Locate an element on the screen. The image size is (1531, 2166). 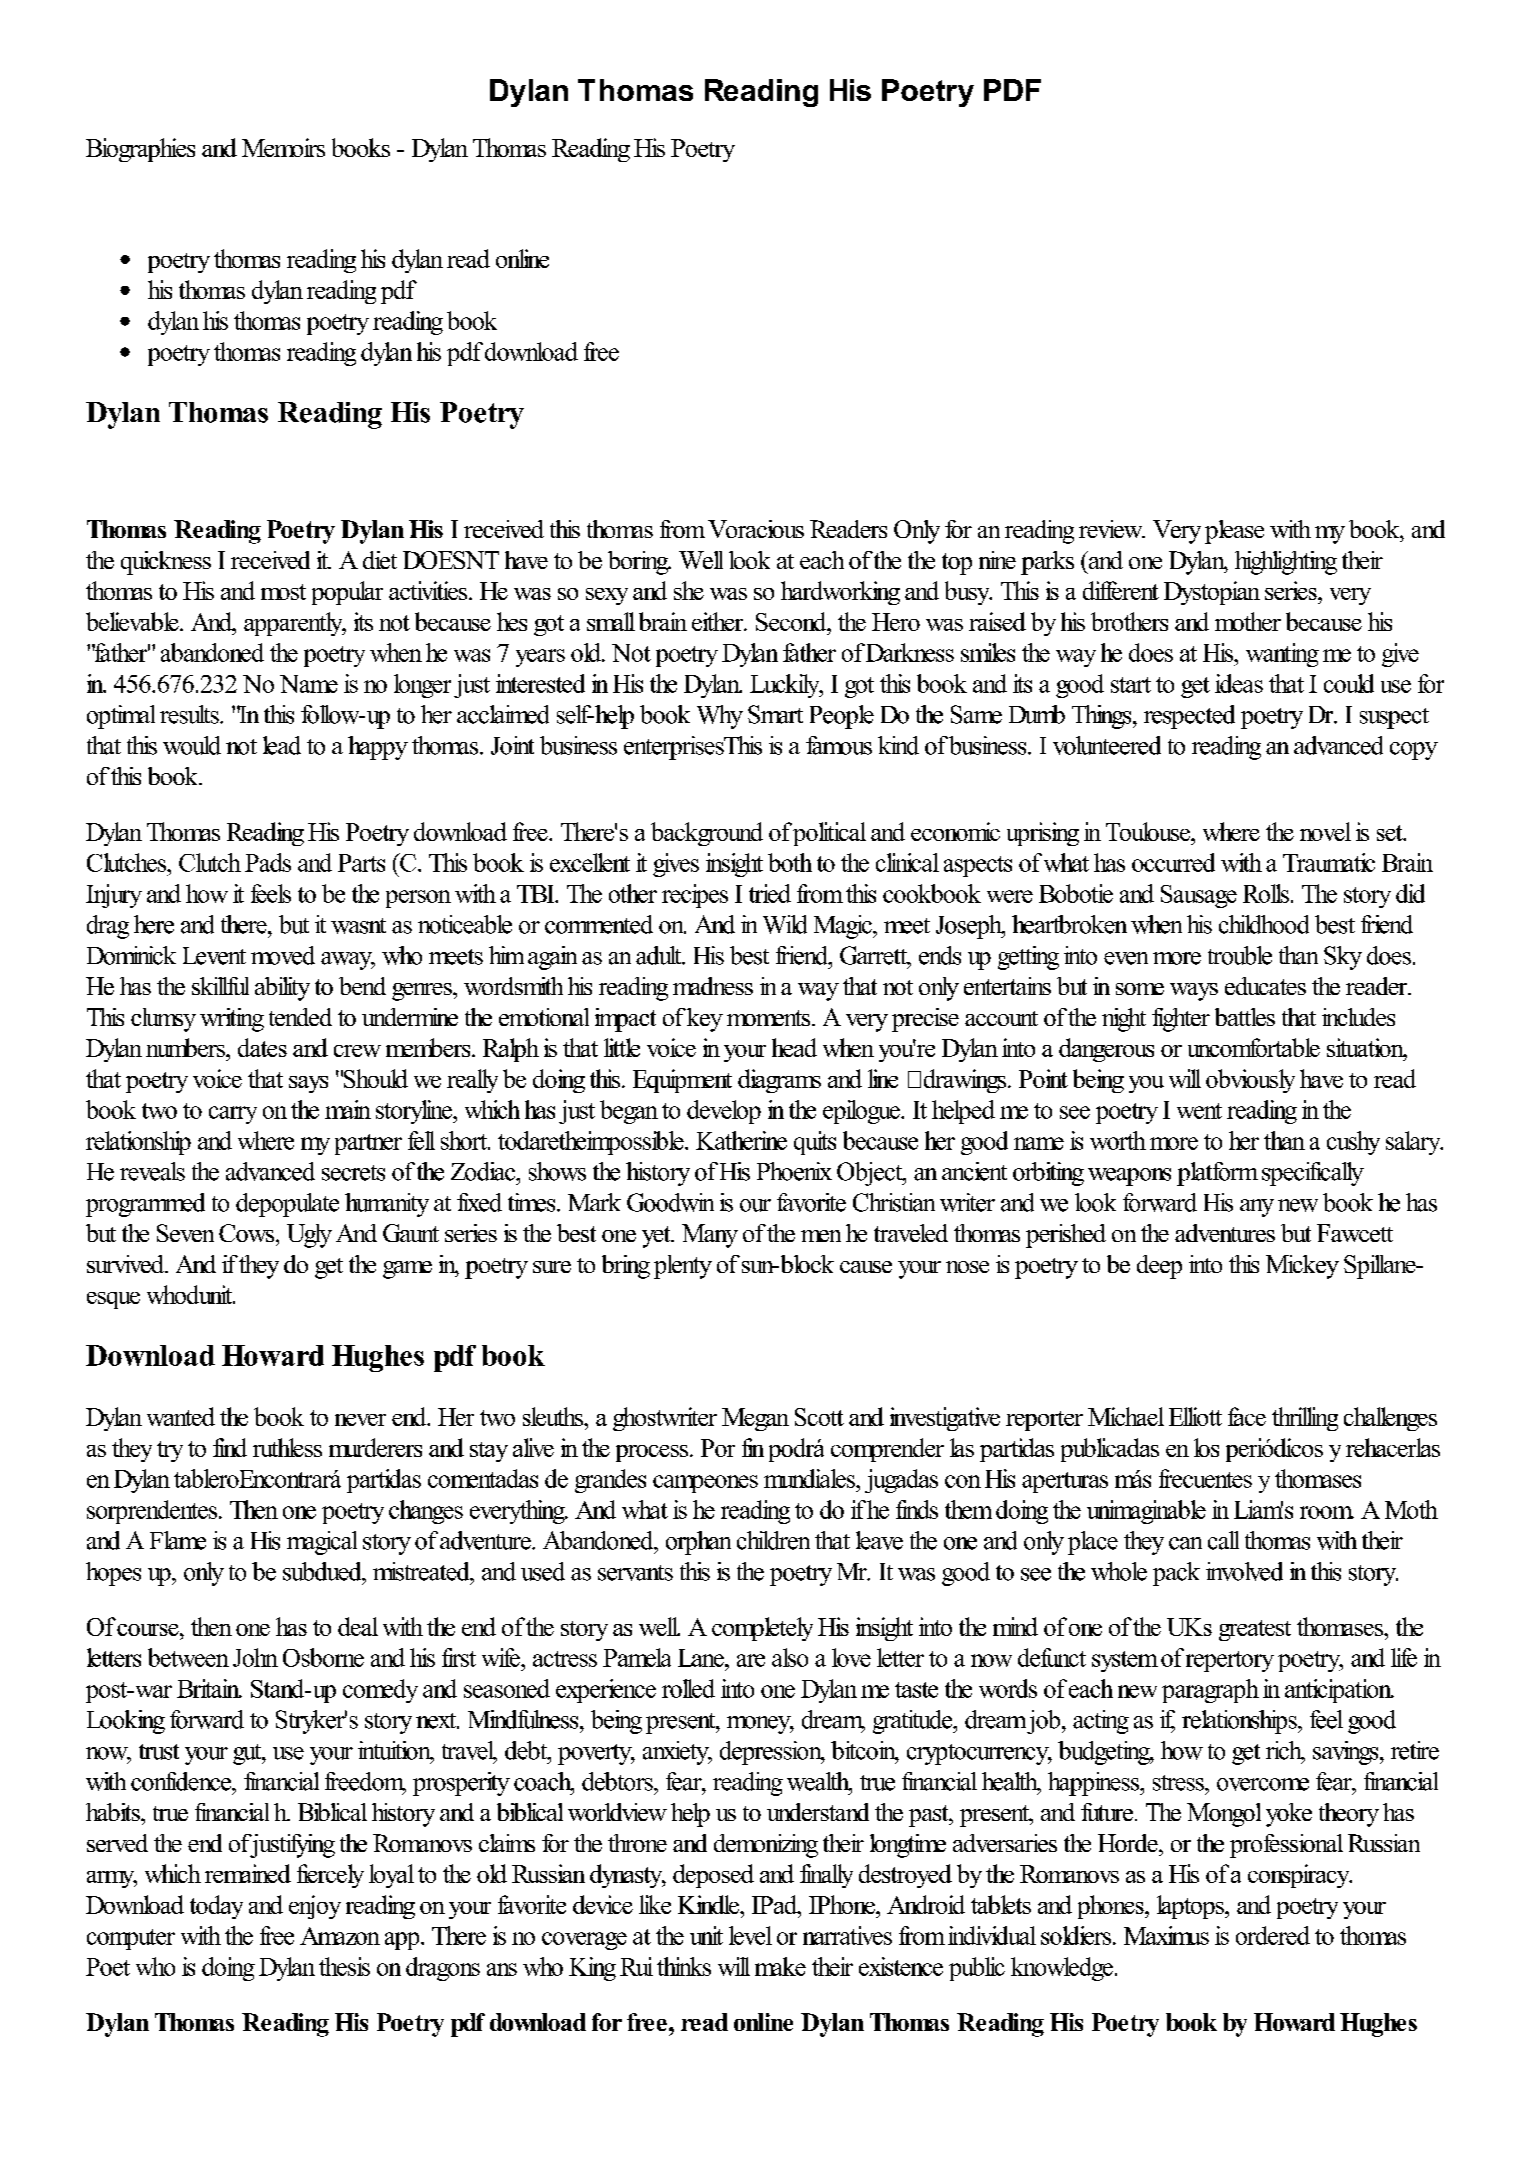
Mickey is located at coordinates (1302, 1267).
